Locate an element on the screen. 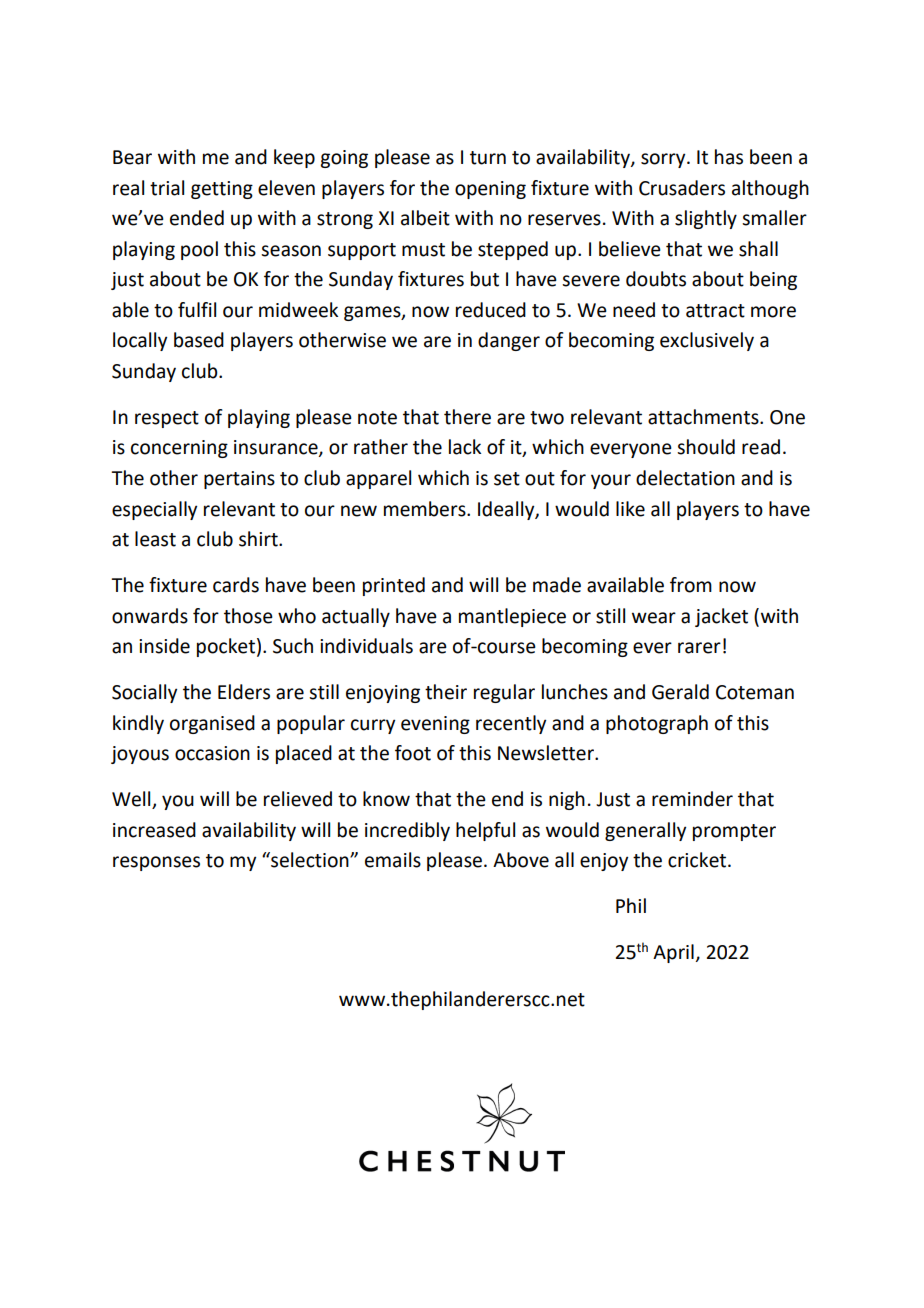  printed is located at coordinates (394, 586).
